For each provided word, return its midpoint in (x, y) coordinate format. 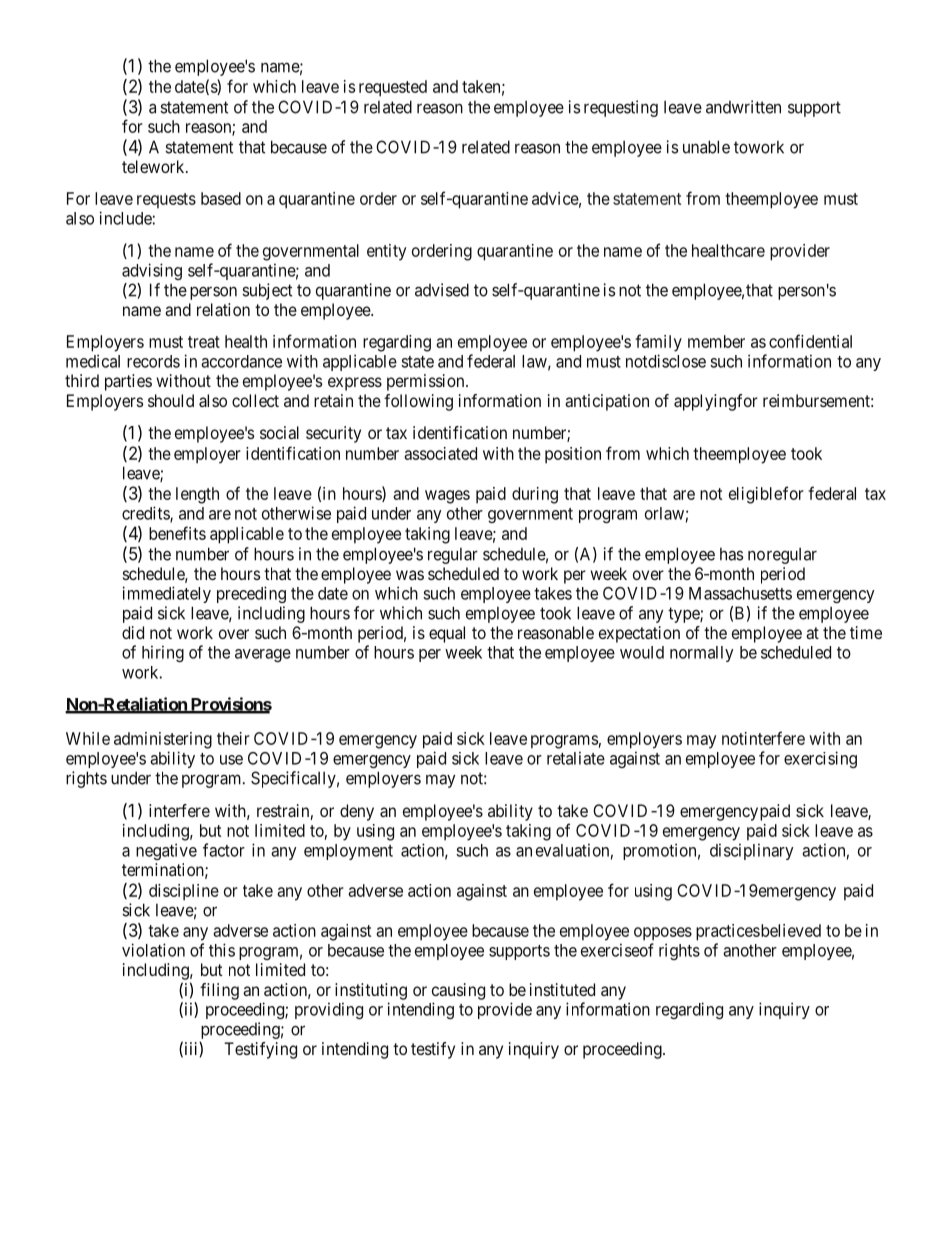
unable (706, 147)
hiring (163, 653)
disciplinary (752, 851)
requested (393, 88)
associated (440, 453)
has (731, 554)
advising (152, 271)
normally (702, 654)
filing (219, 991)
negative (166, 851)
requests (166, 200)
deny (357, 812)
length (197, 495)
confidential (810, 341)
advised (442, 290)
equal (447, 634)
